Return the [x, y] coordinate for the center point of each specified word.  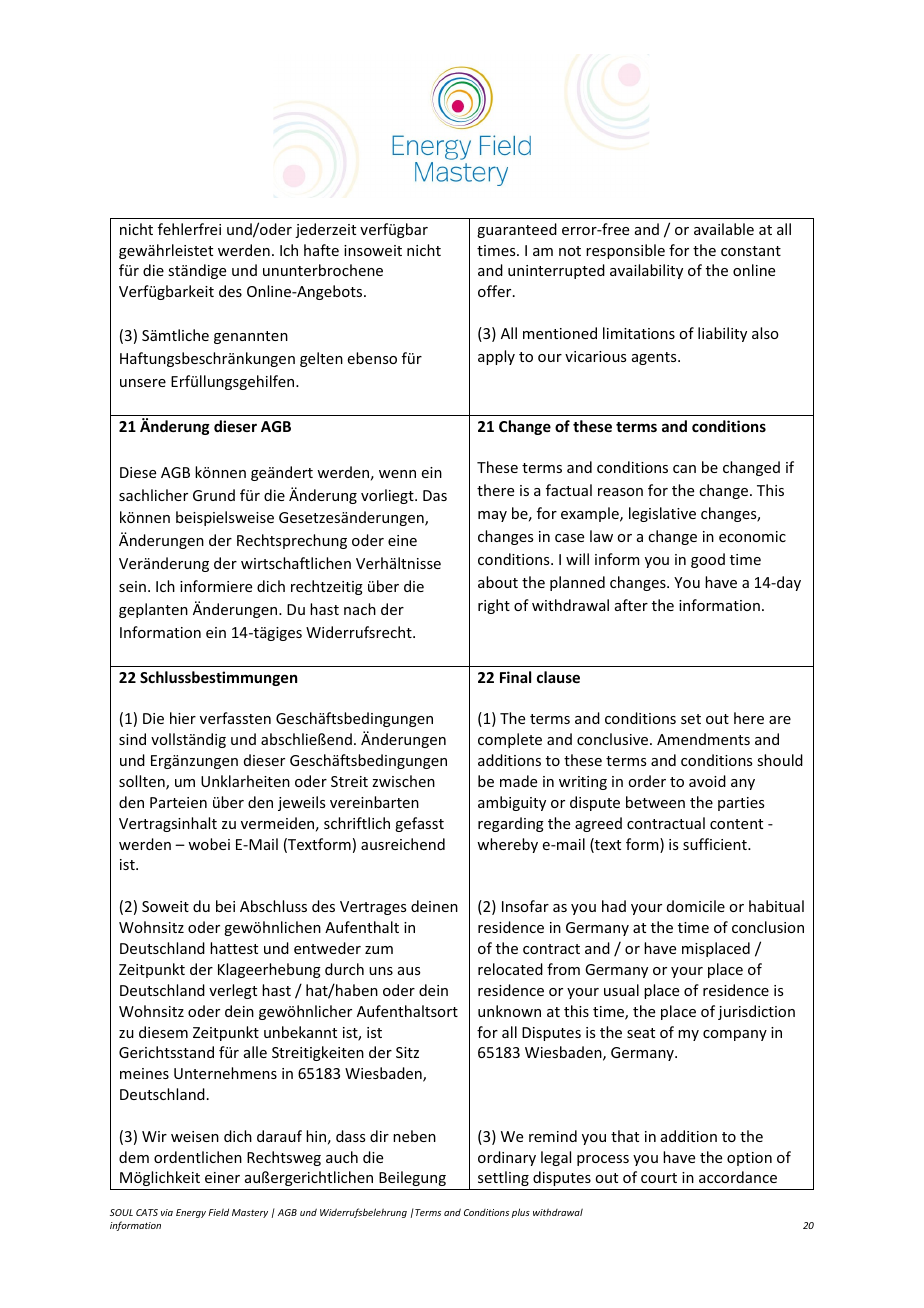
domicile [696, 906]
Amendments [703, 739]
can [684, 469]
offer [496, 291]
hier [183, 718]
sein [132, 586]
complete [510, 740]
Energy [191, 1213]
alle [255, 1052]
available [724, 229]
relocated [510, 969]
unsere [143, 383]
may [492, 516]
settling [503, 1178]
